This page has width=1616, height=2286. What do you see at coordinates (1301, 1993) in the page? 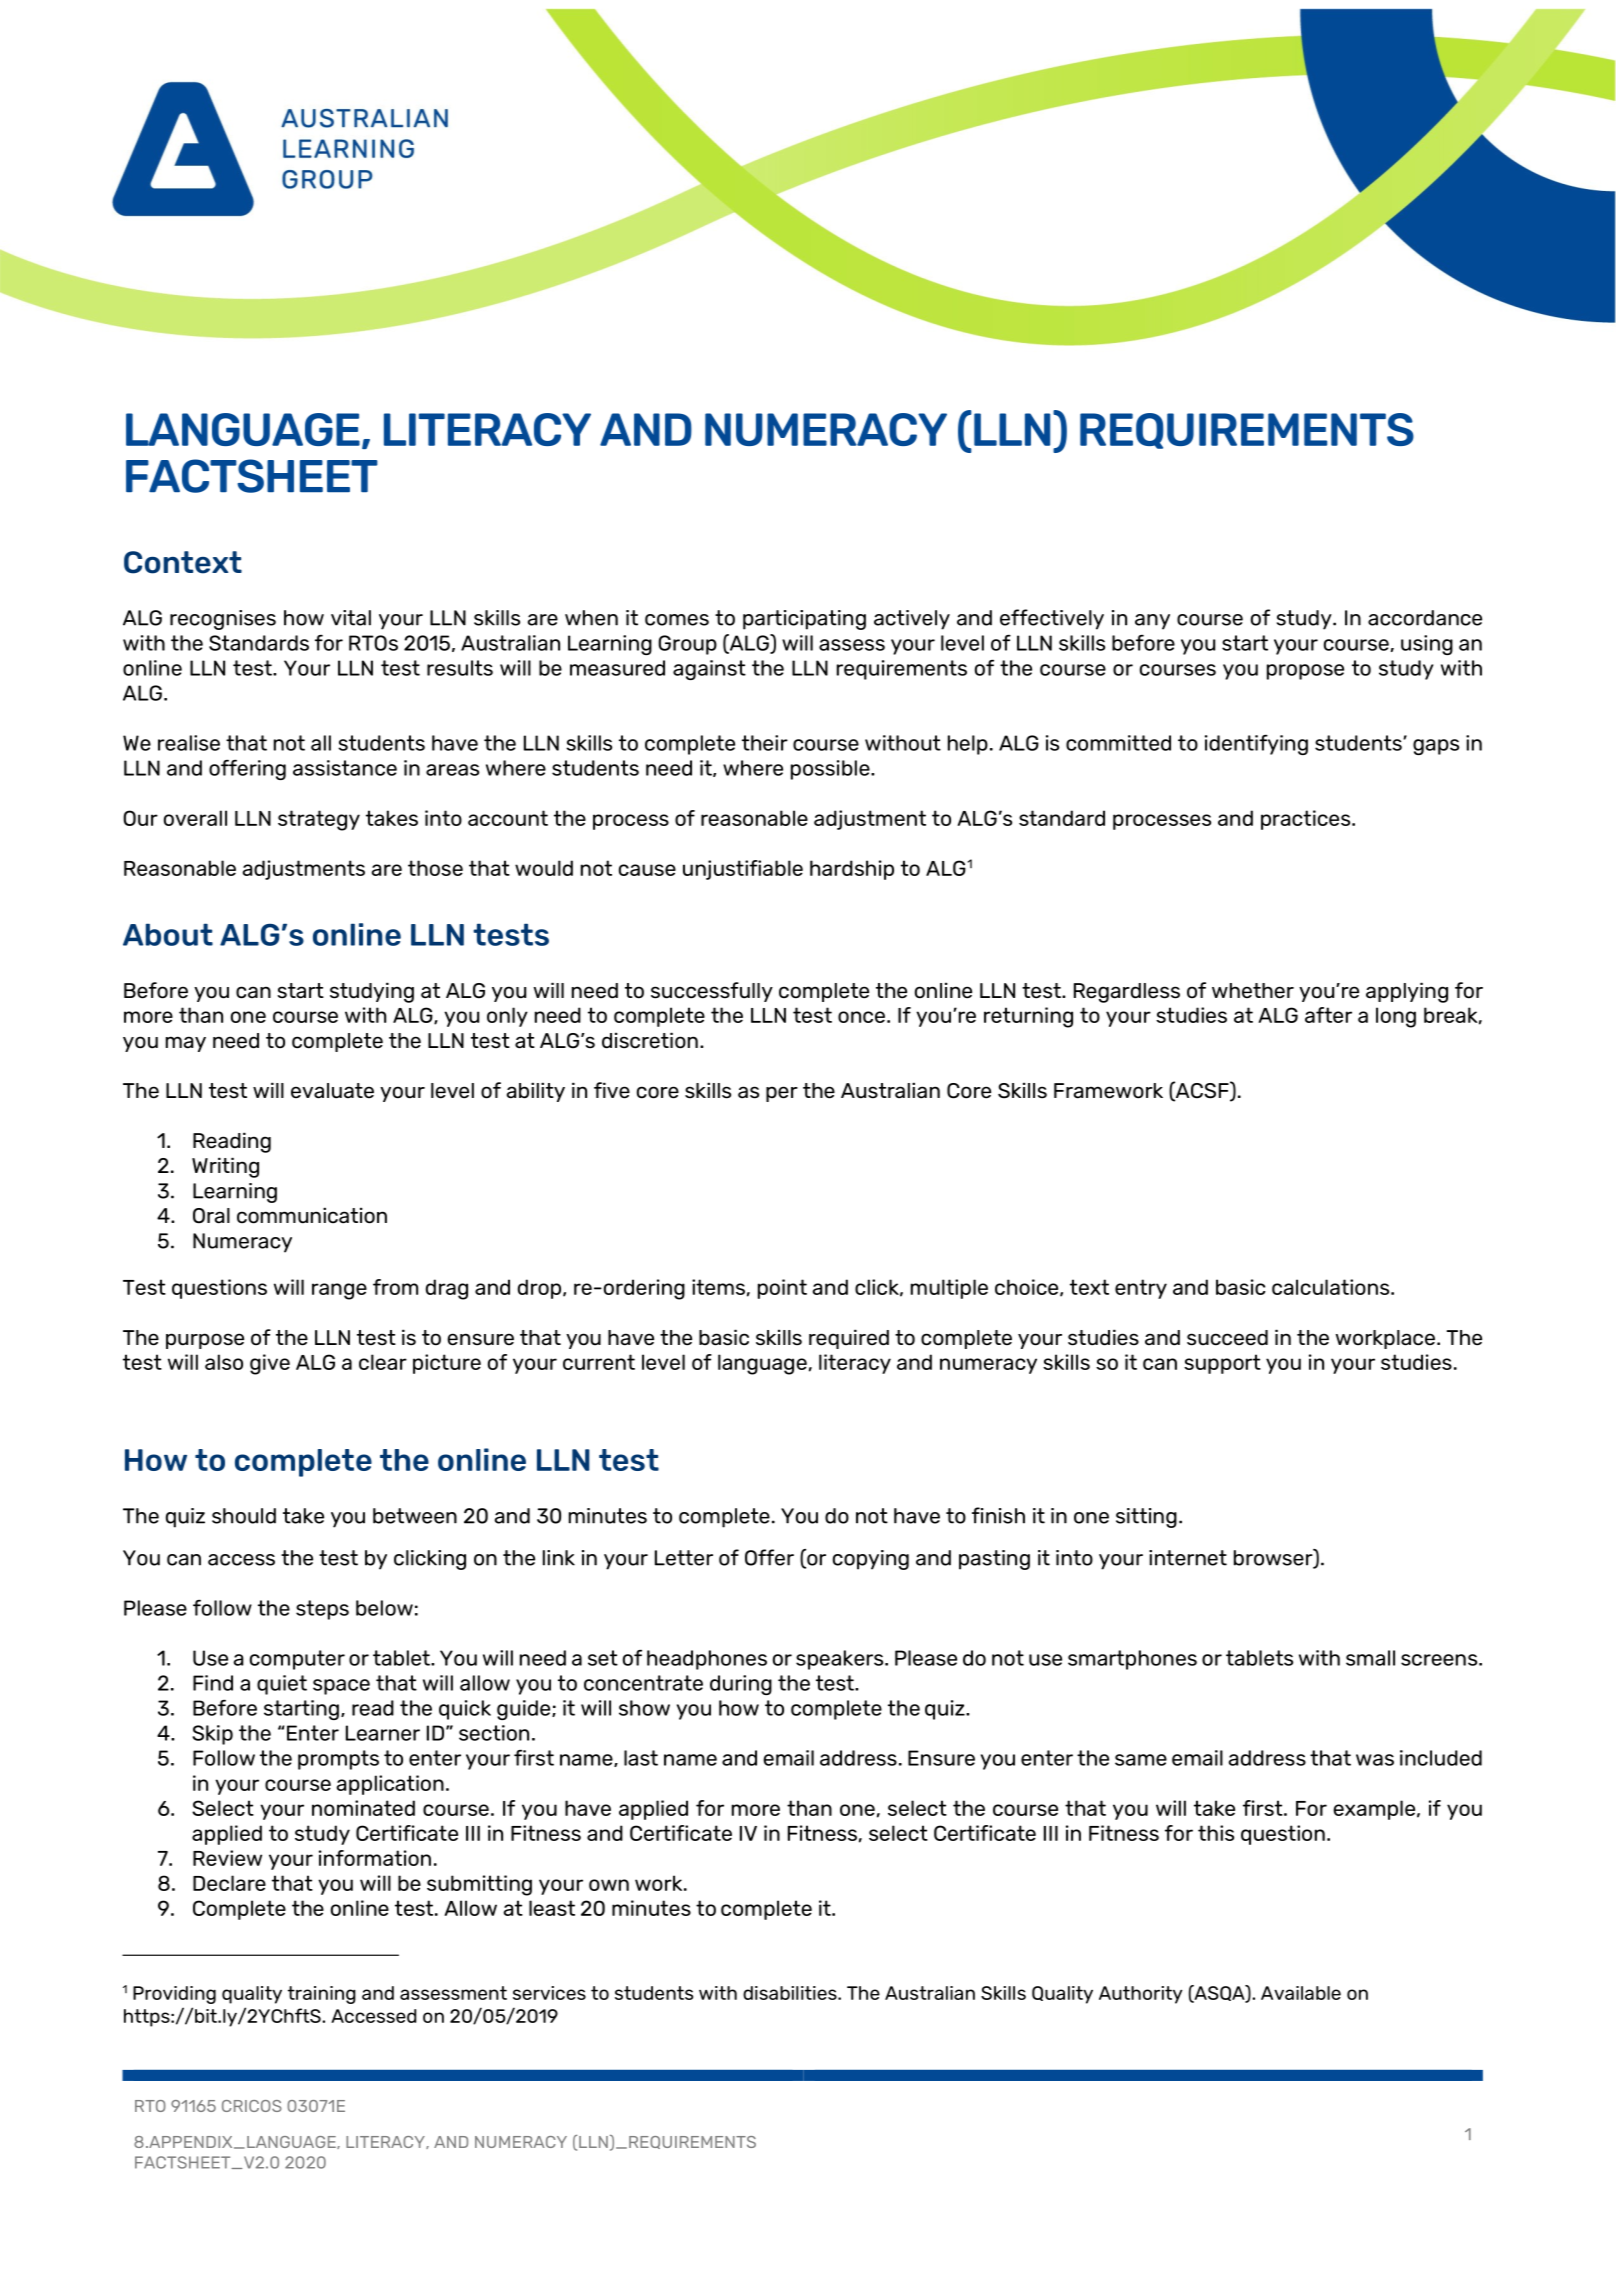
I see `Available` at bounding box center [1301, 1993].
